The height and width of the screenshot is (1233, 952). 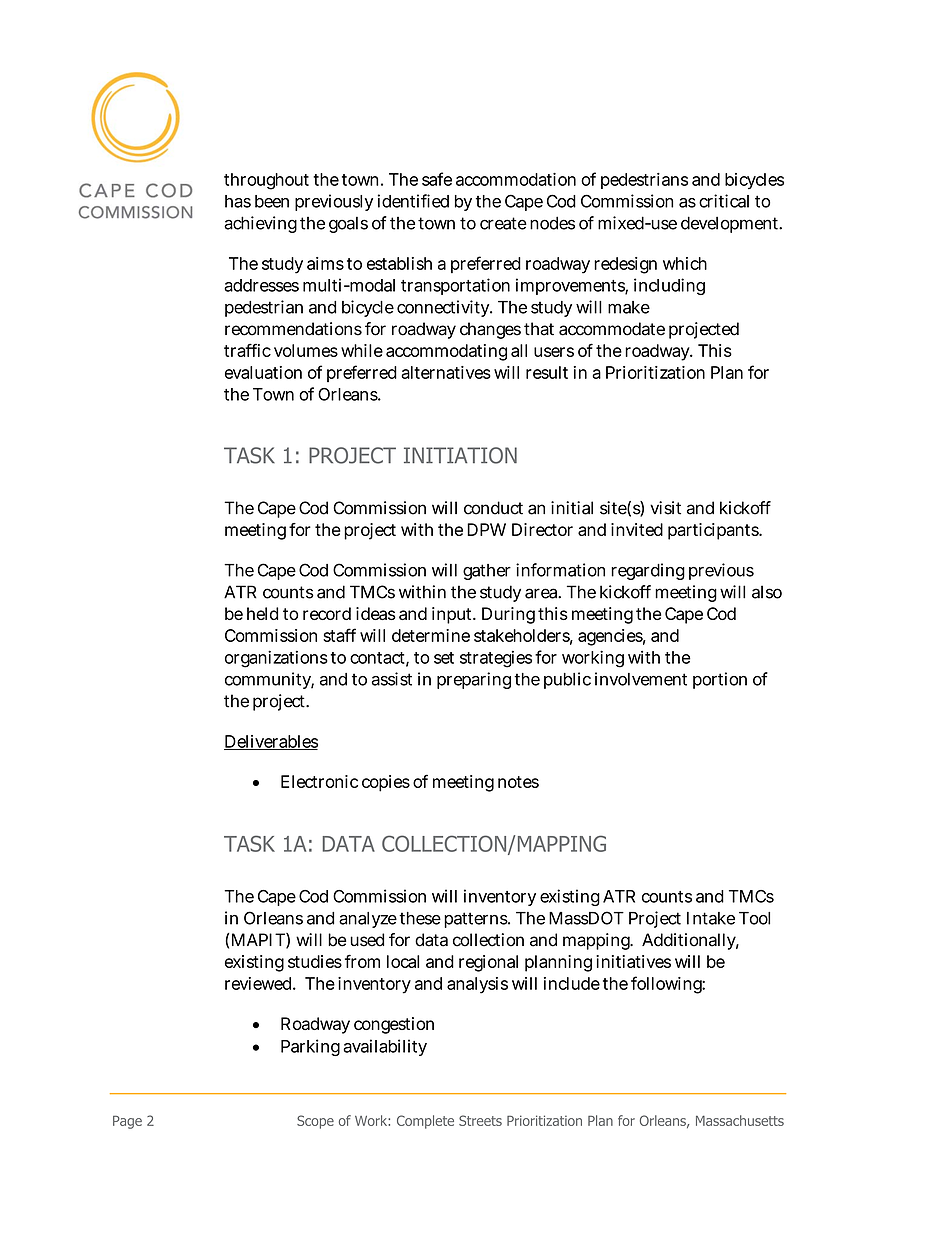 I want to click on Deliverables, so click(x=271, y=742).
